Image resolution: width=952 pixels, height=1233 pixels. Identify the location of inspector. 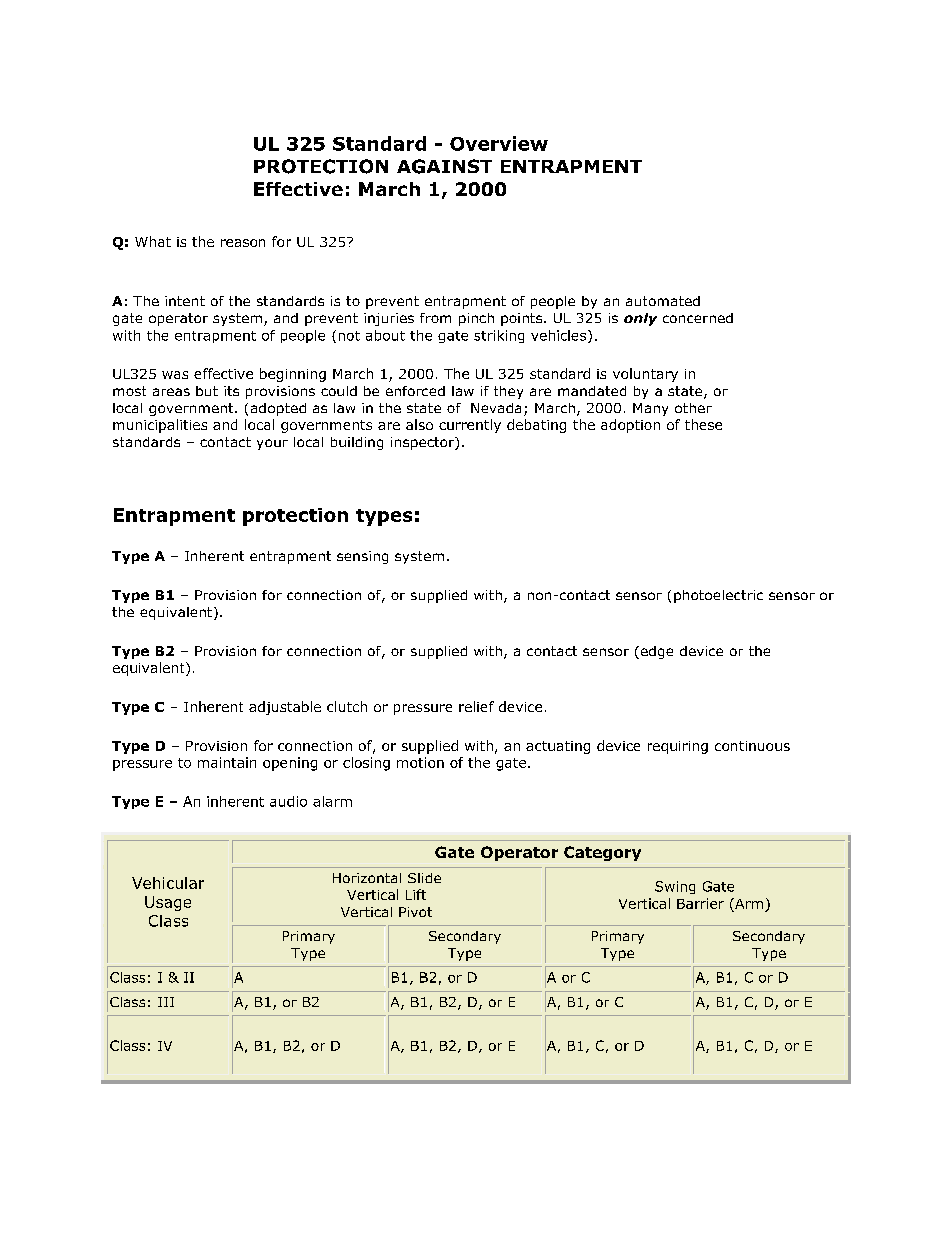
(423, 443).
